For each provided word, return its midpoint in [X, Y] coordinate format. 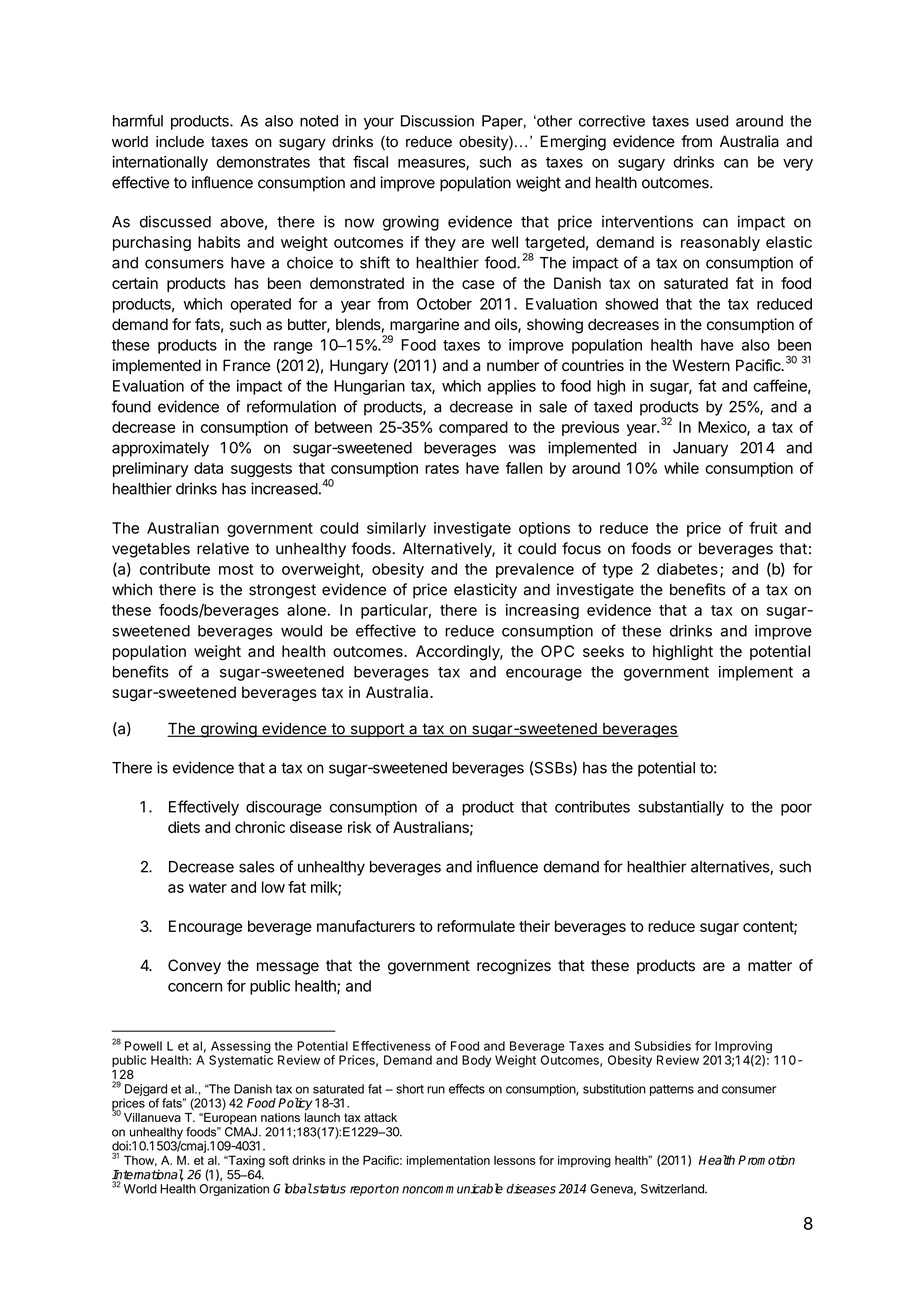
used [712, 121]
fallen [524, 468]
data [208, 468]
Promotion [766, 1160]
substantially [681, 808]
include [180, 142]
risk [359, 827]
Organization [234, 1190]
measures [432, 164]
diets [184, 827]
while [681, 468]
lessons [515, 1160]
